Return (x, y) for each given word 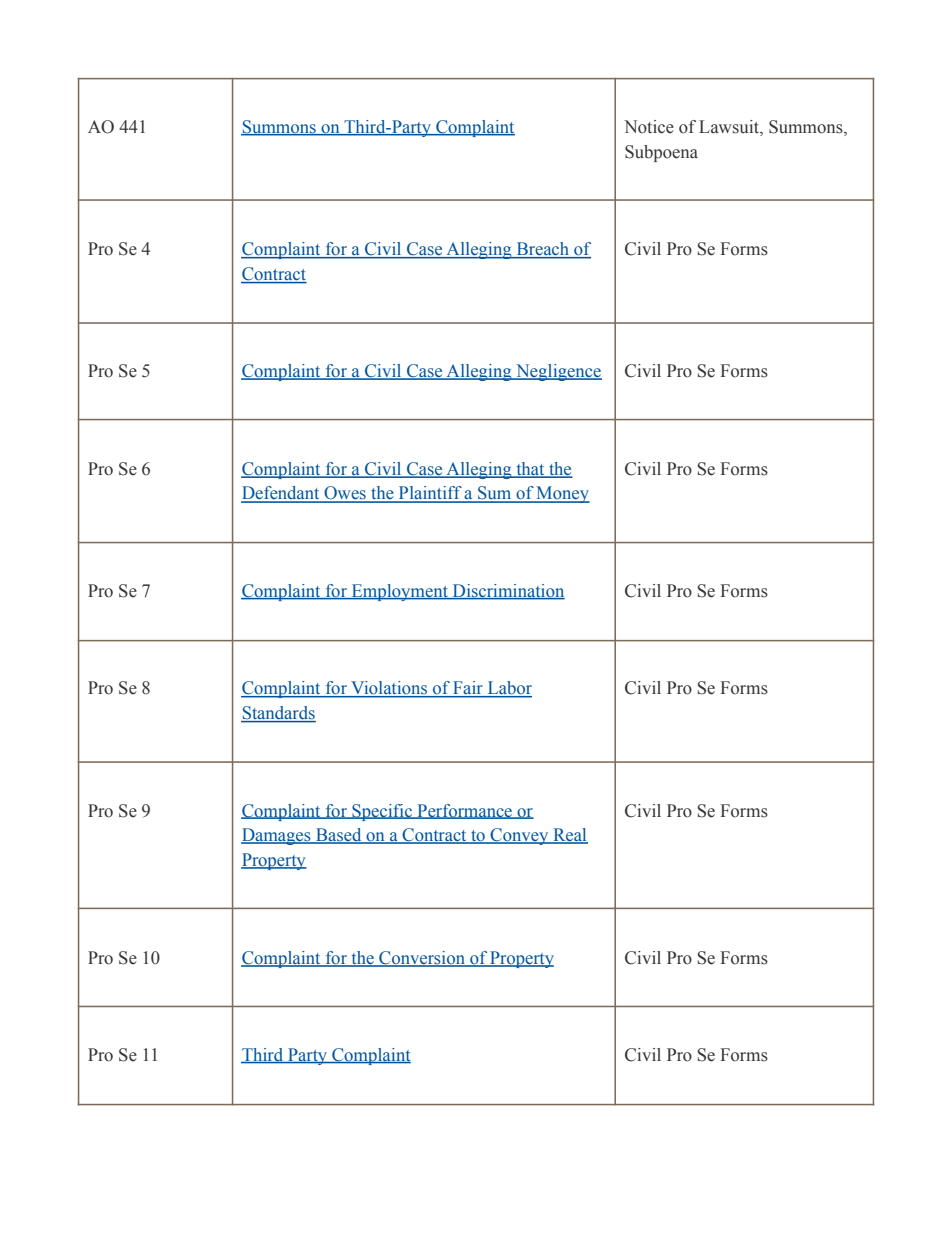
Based (339, 836)
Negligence (558, 372)
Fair (468, 689)
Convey (520, 836)
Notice (649, 127)
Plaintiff (430, 494)
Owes (345, 494)
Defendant (281, 494)
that (530, 469)
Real (569, 836)
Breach (543, 250)
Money (562, 494)
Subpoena (661, 153)
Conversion (422, 958)
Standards (278, 714)
